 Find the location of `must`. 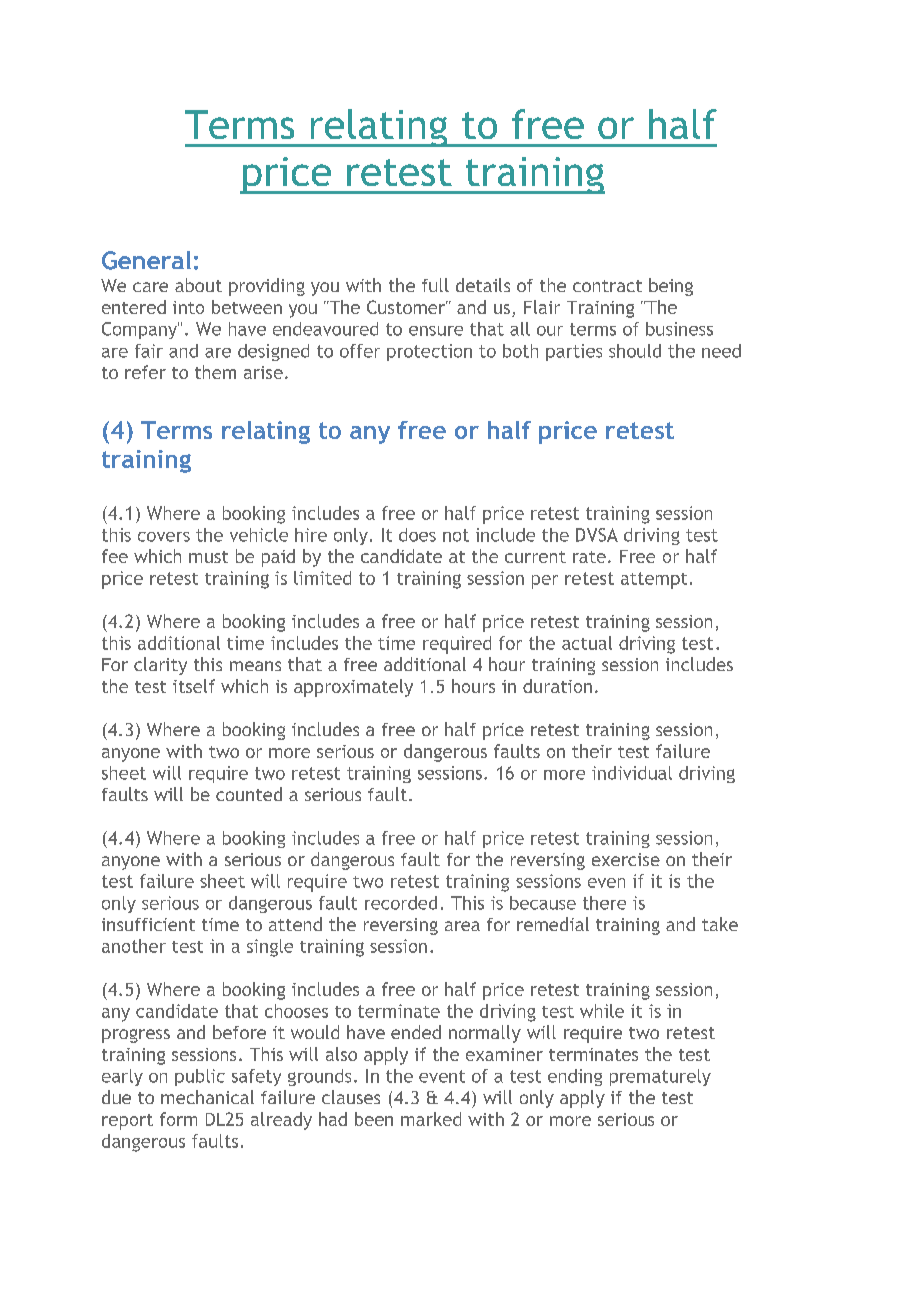

must is located at coordinates (208, 557).
